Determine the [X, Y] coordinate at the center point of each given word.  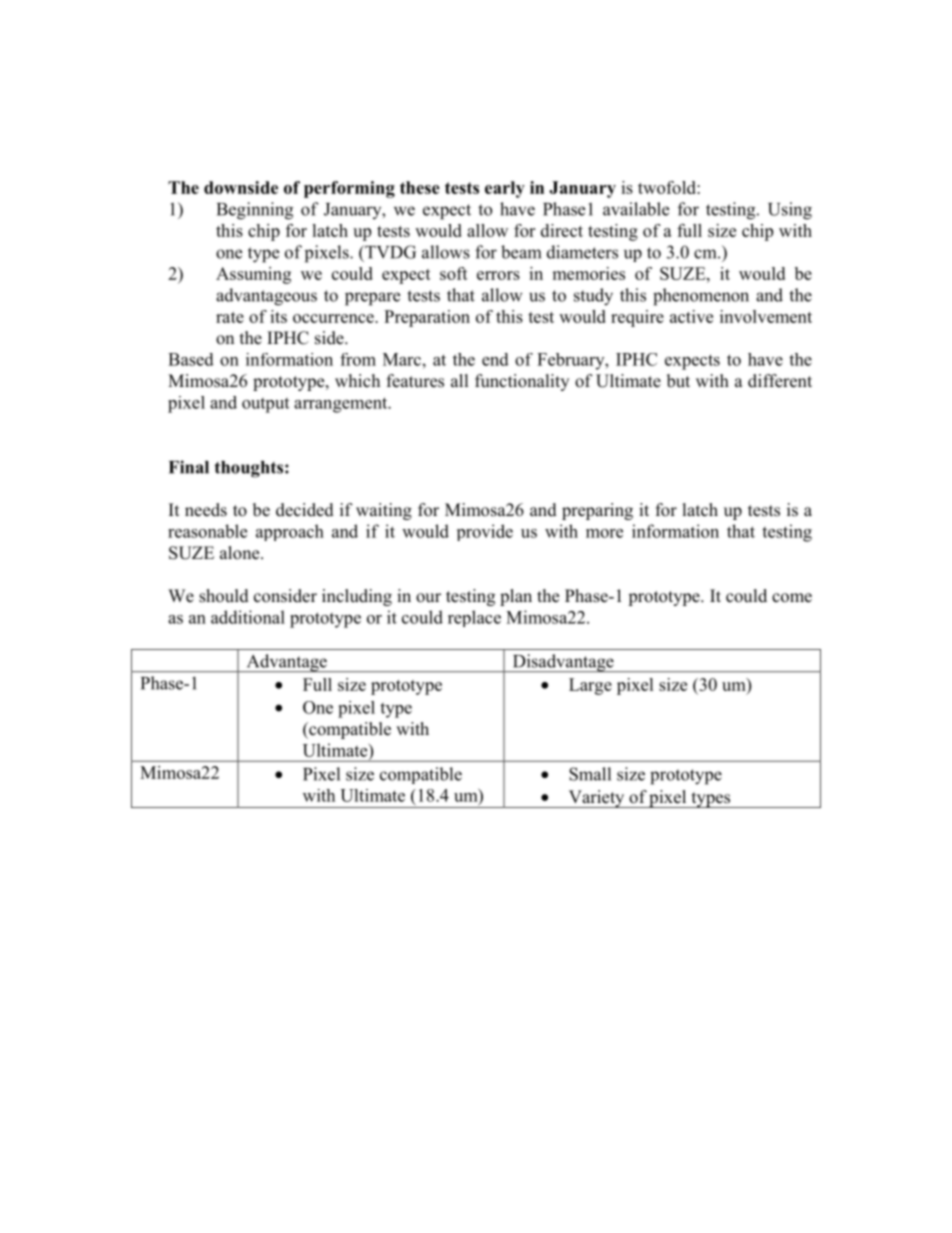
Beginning [255, 211]
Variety [596, 799]
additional [248, 617]
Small [590, 774]
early [505, 189]
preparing [597, 511]
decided [305, 510]
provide [485, 532]
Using [790, 211]
